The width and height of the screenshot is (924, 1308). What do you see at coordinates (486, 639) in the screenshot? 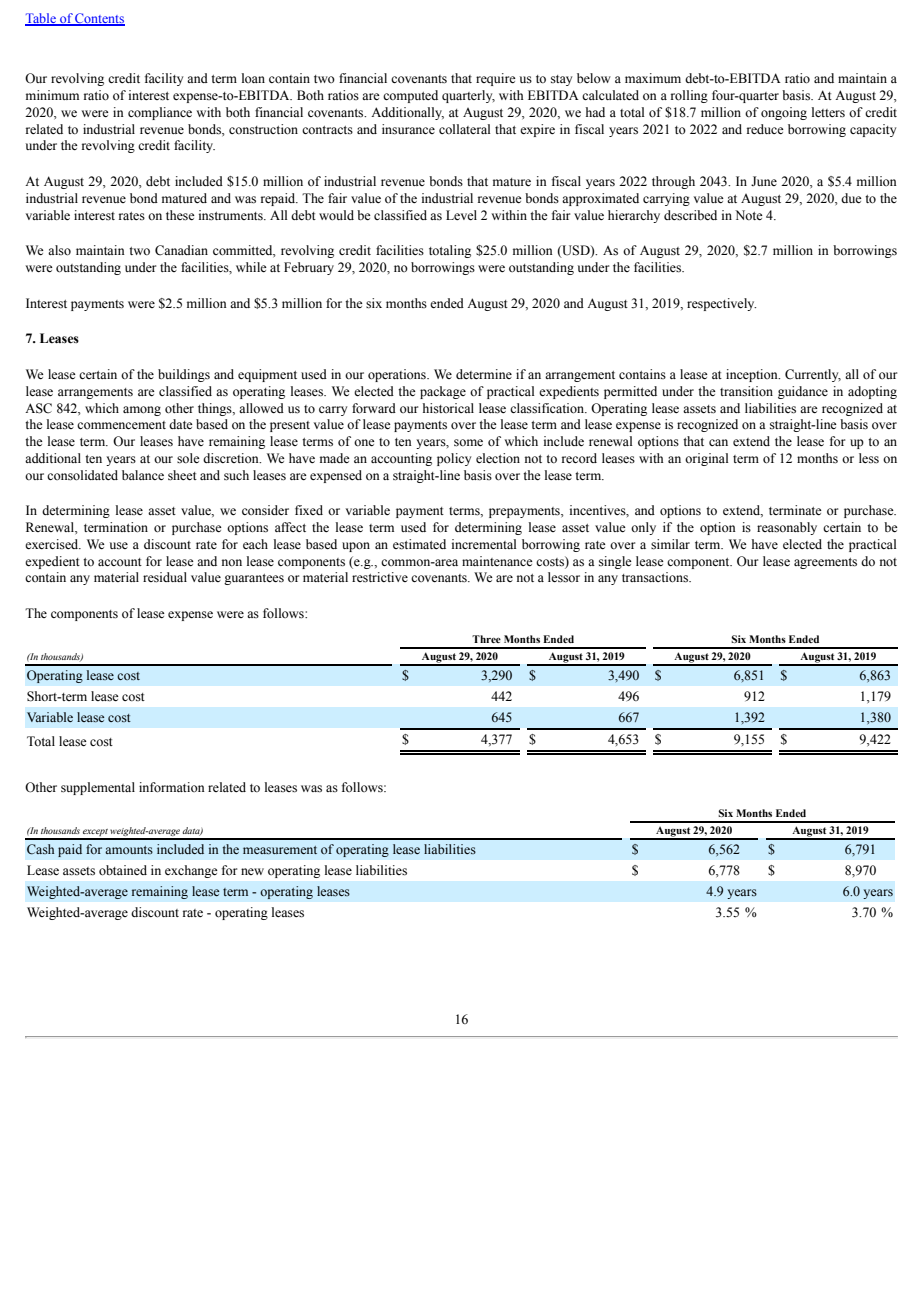
I see `Three` at bounding box center [486, 639].
